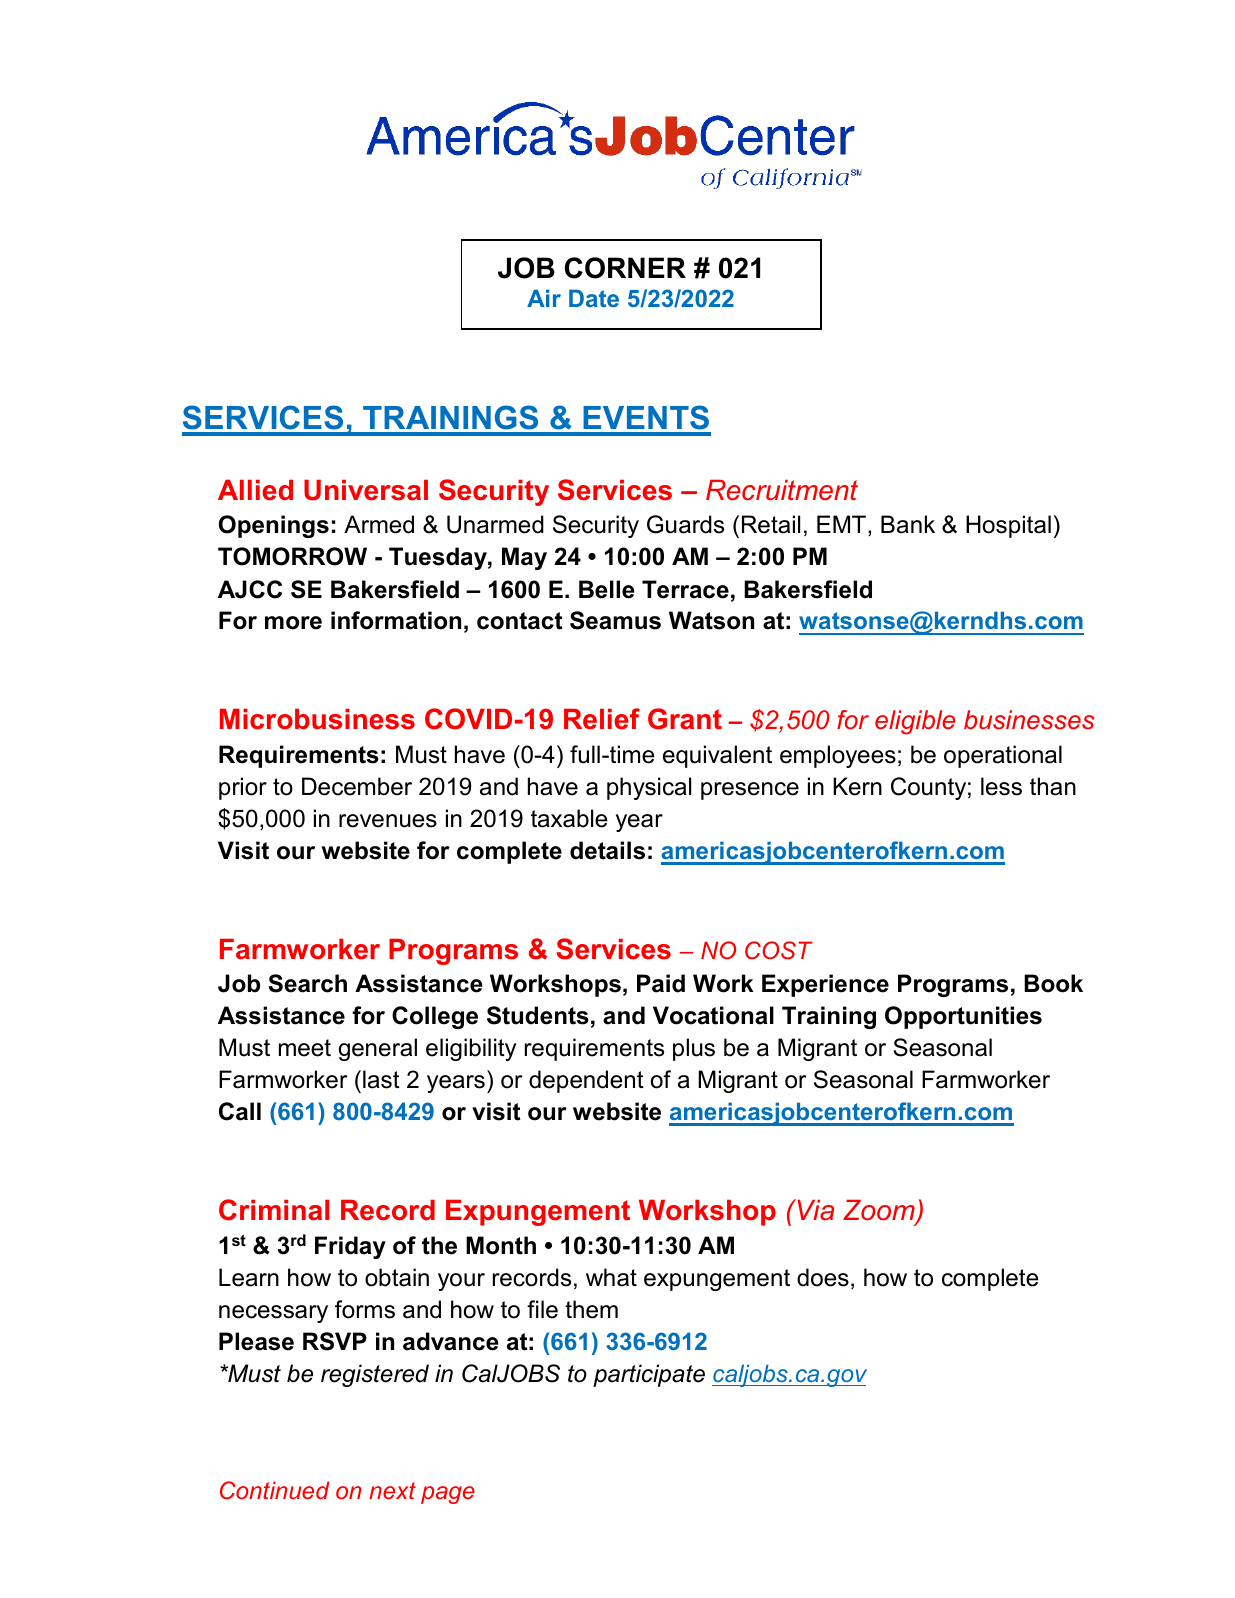  I want to click on eligible, so click(915, 722).
